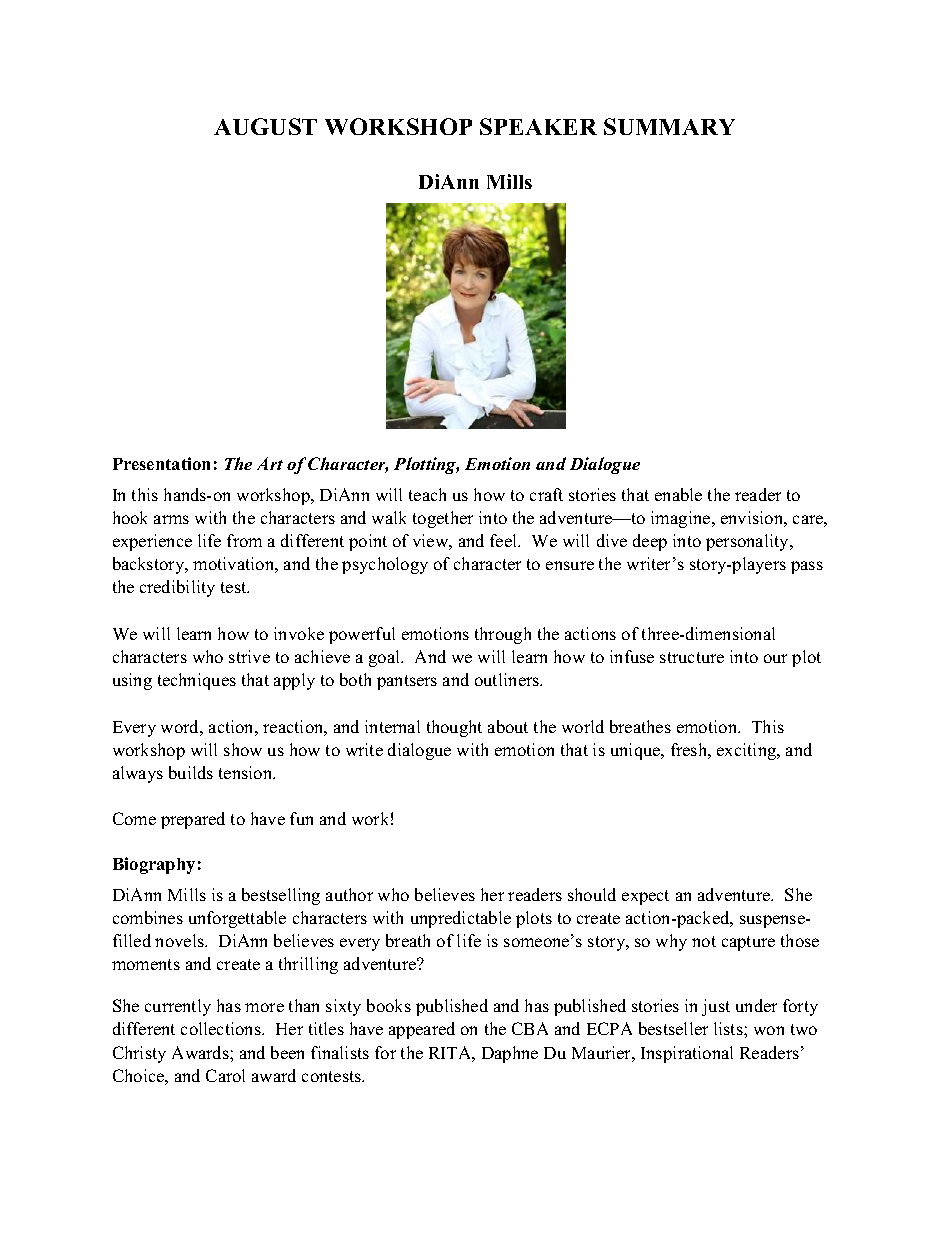 The image size is (952, 1233). What do you see at coordinates (265, 126) in the screenshot?
I see `AUGUST` at bounding box center [265, 126].
